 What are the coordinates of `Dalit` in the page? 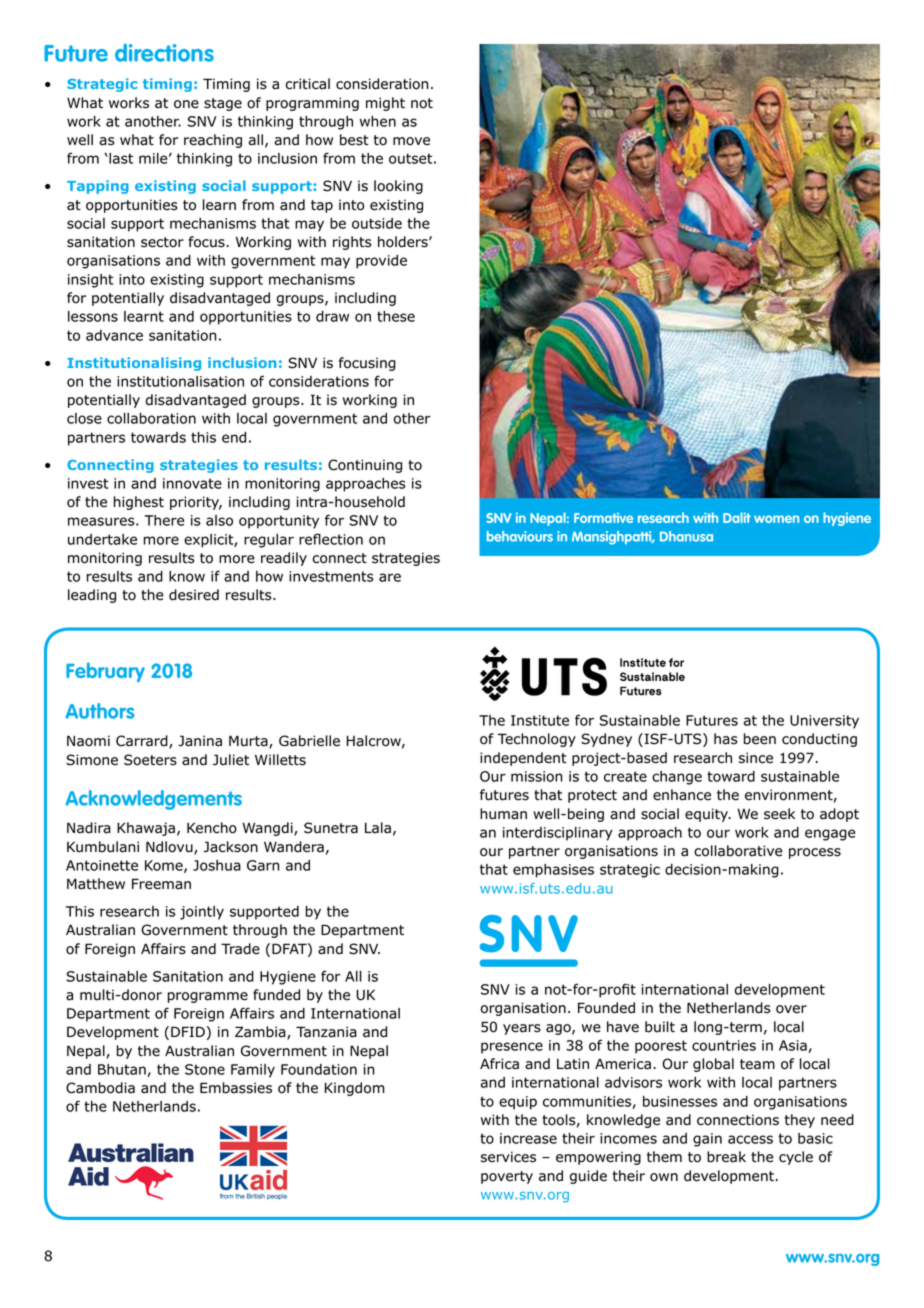 It's located at (737, 517).
